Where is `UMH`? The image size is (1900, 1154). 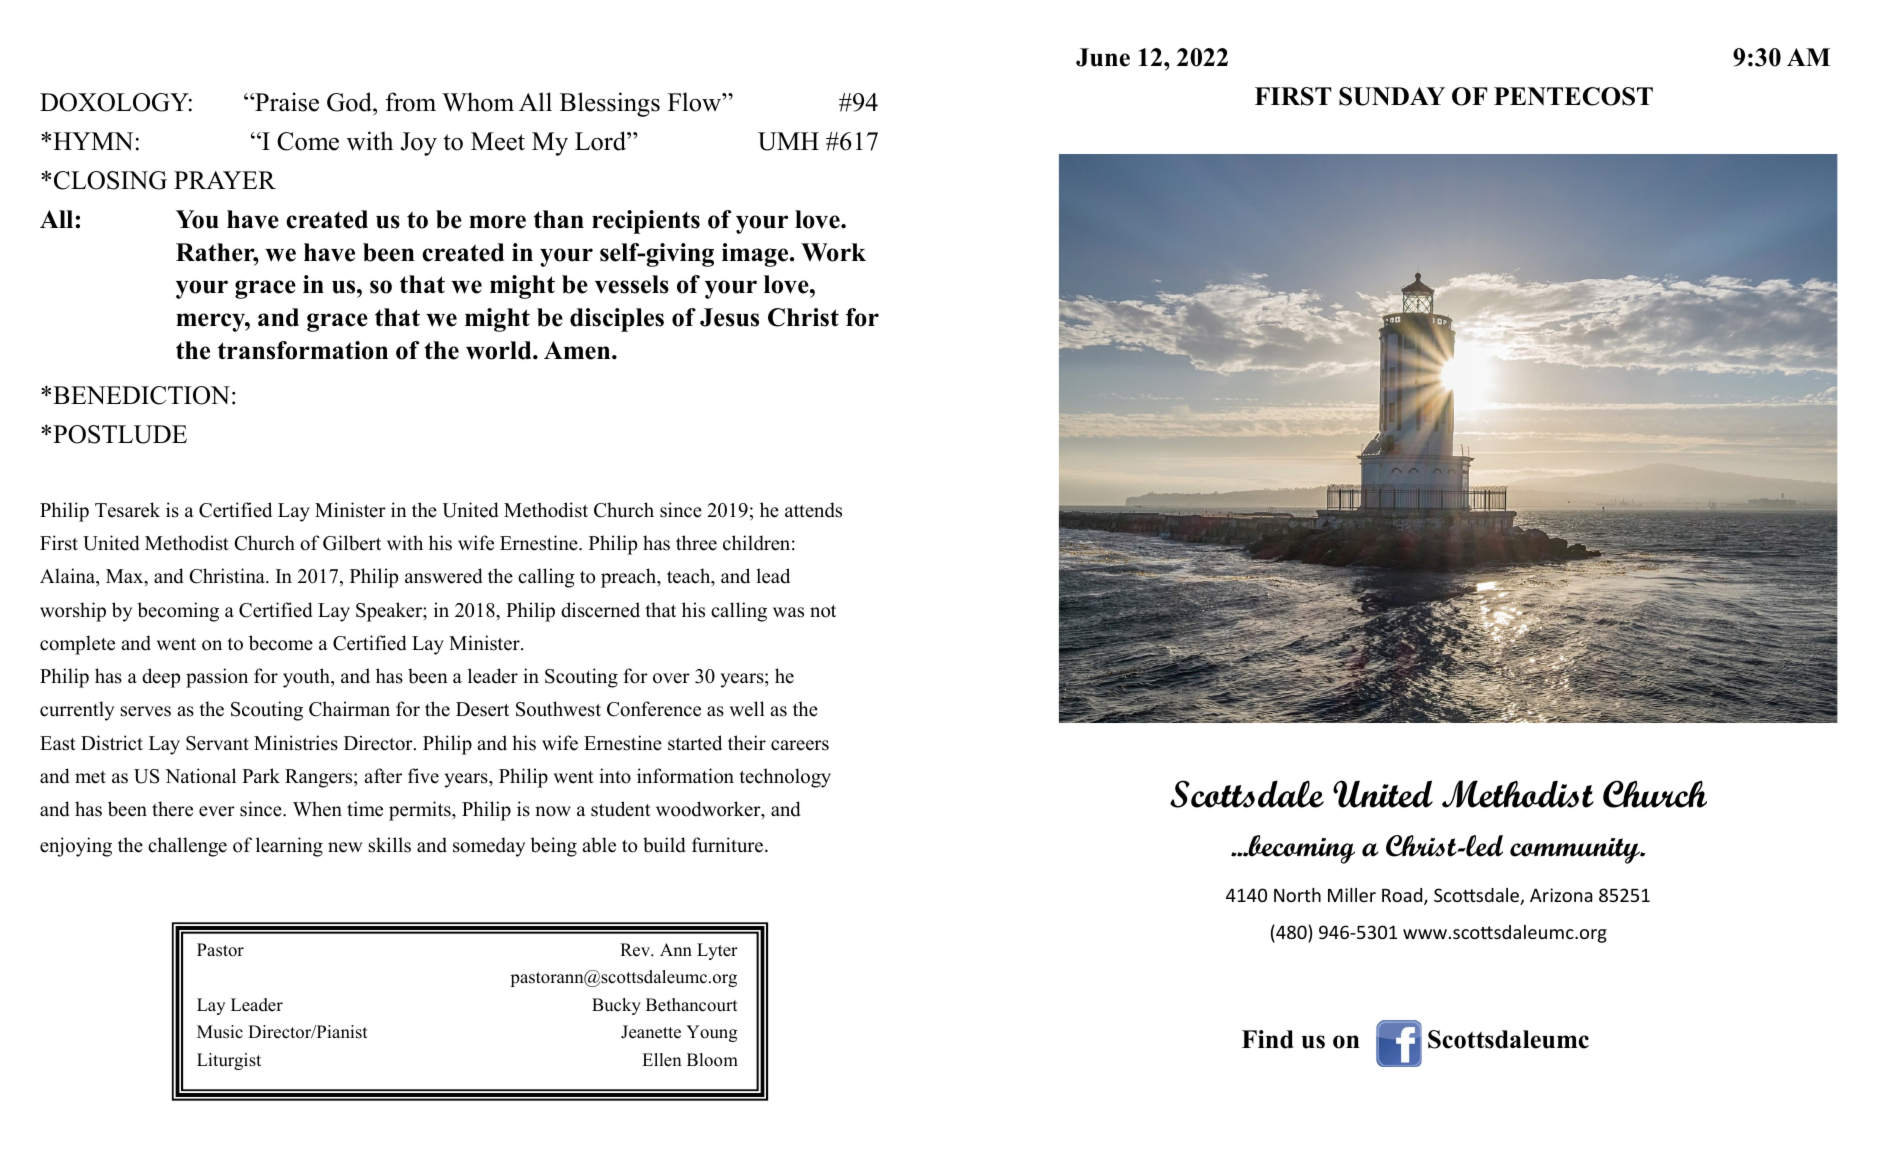 UMH is located at coordinates (788, 141).
